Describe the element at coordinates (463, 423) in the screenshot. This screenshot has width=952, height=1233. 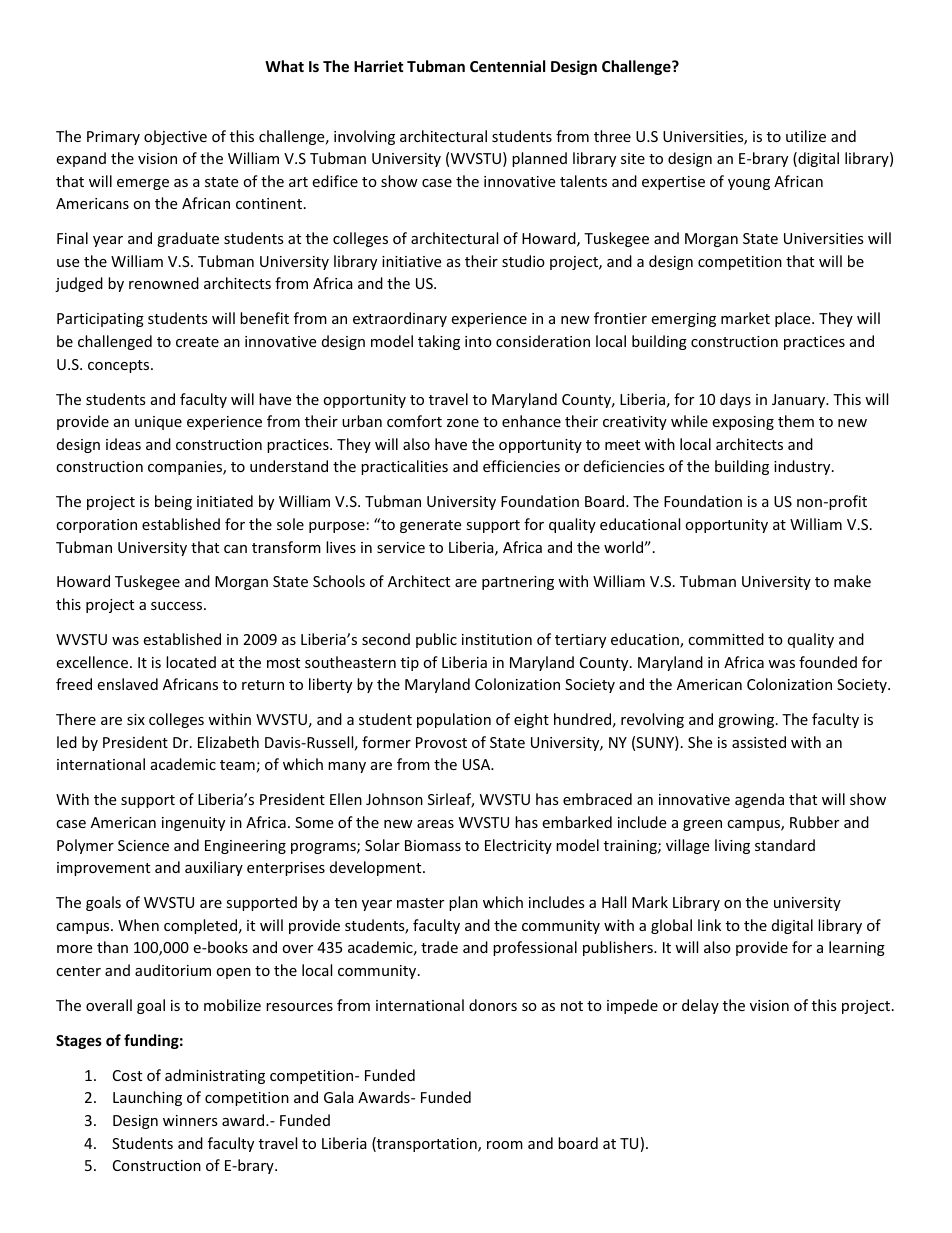
I see `zone` at that location.
